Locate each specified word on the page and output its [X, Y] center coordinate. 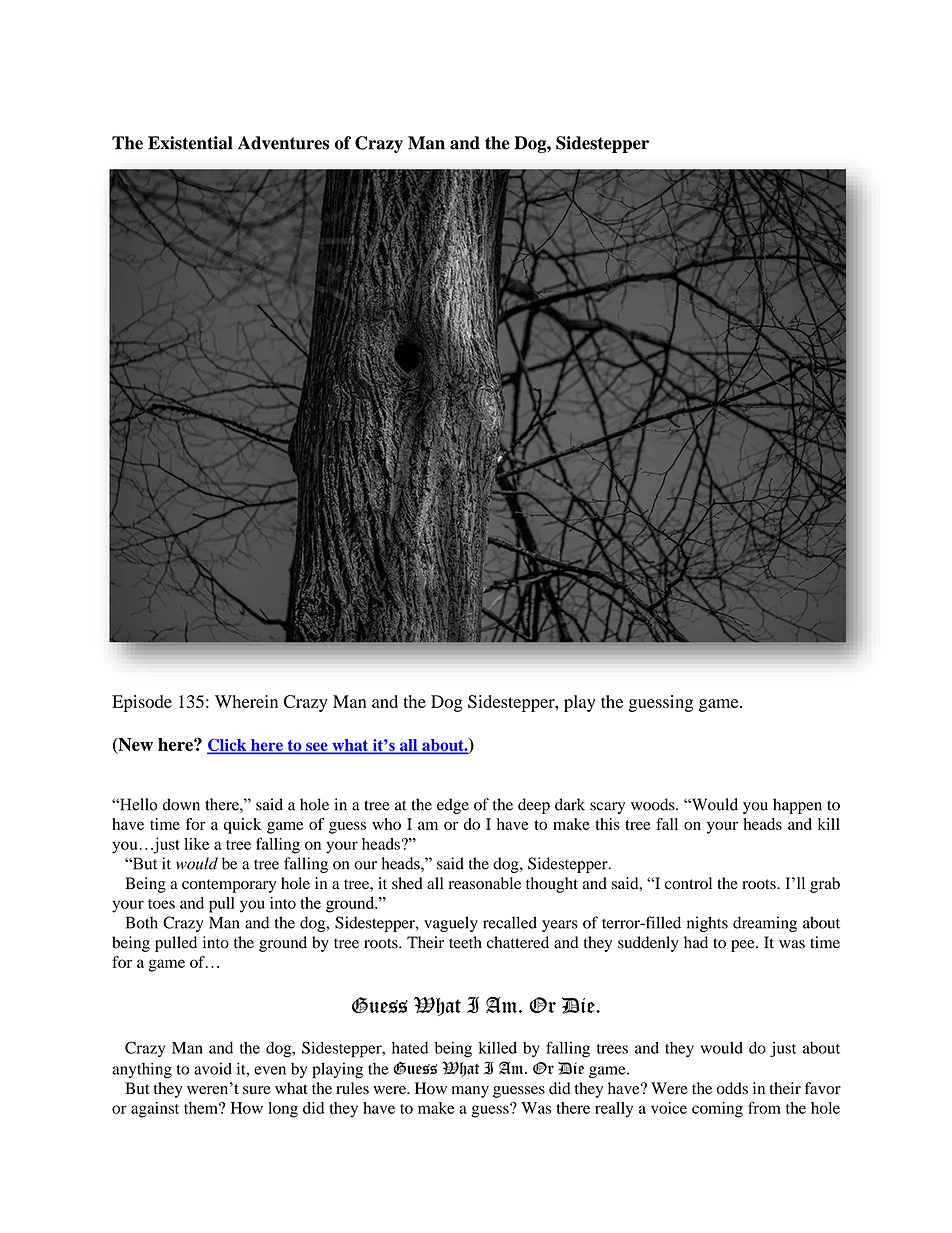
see [317, 748]
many [470, 1092]
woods [654, 804]
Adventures [283, 143]
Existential [190, 143]
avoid [213, 1068]
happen [797, 806]
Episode [142, 703]
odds [732, 1088]
